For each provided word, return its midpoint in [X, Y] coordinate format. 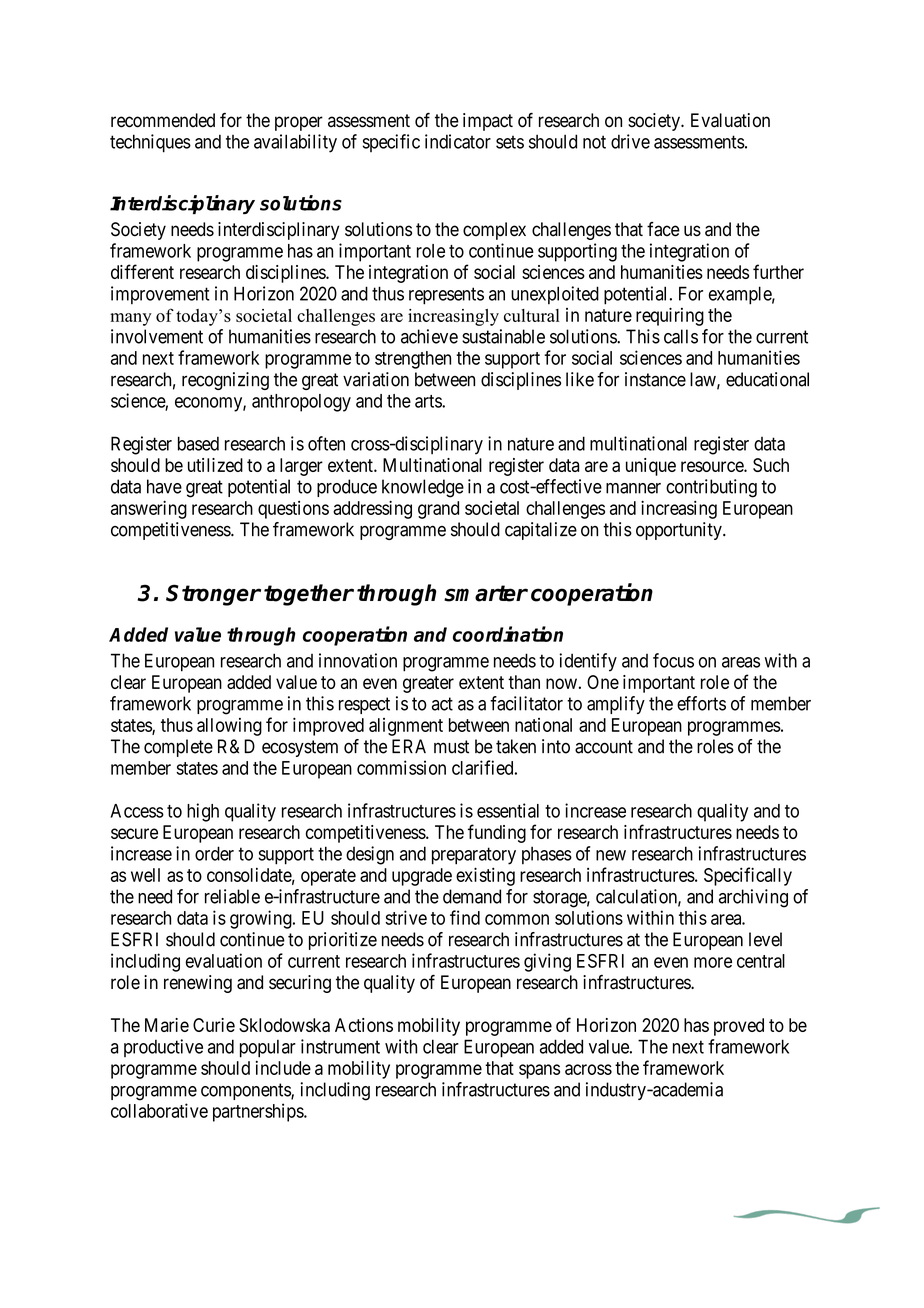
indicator [458, 141]
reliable [232, 896]
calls [681, 336]
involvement [157, 336]
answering [149, 509]
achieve [429, 336]
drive [630, 141]
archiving [753, 898]
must [451, 747]
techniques [150, 143]
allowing [229, 727]
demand [472, 896]
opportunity [680, 531]
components [246, 1091]
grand [438, 510]
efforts [701, 703]
